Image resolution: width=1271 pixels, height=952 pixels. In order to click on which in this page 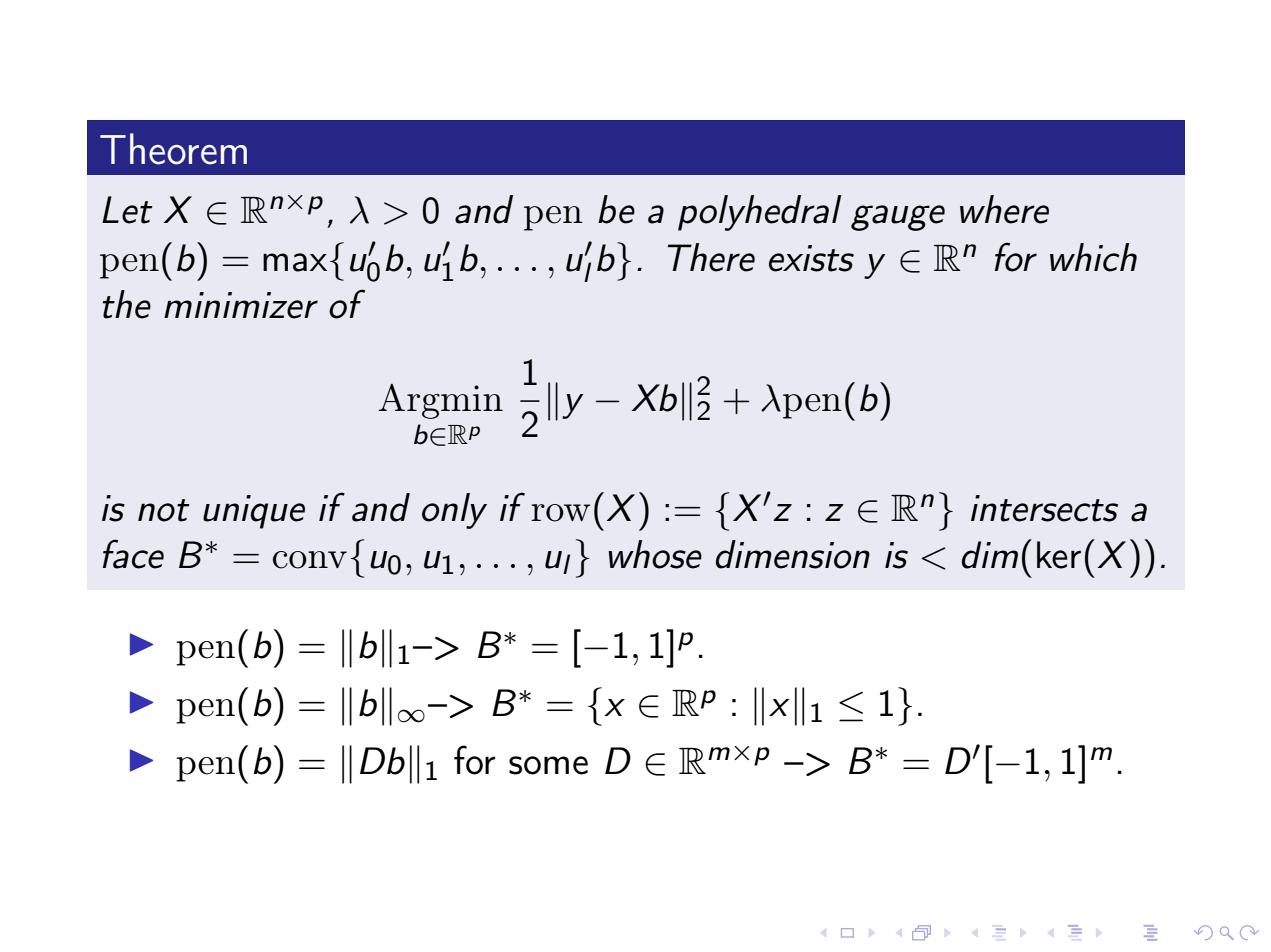, I will do `click(1093, 257)`.
